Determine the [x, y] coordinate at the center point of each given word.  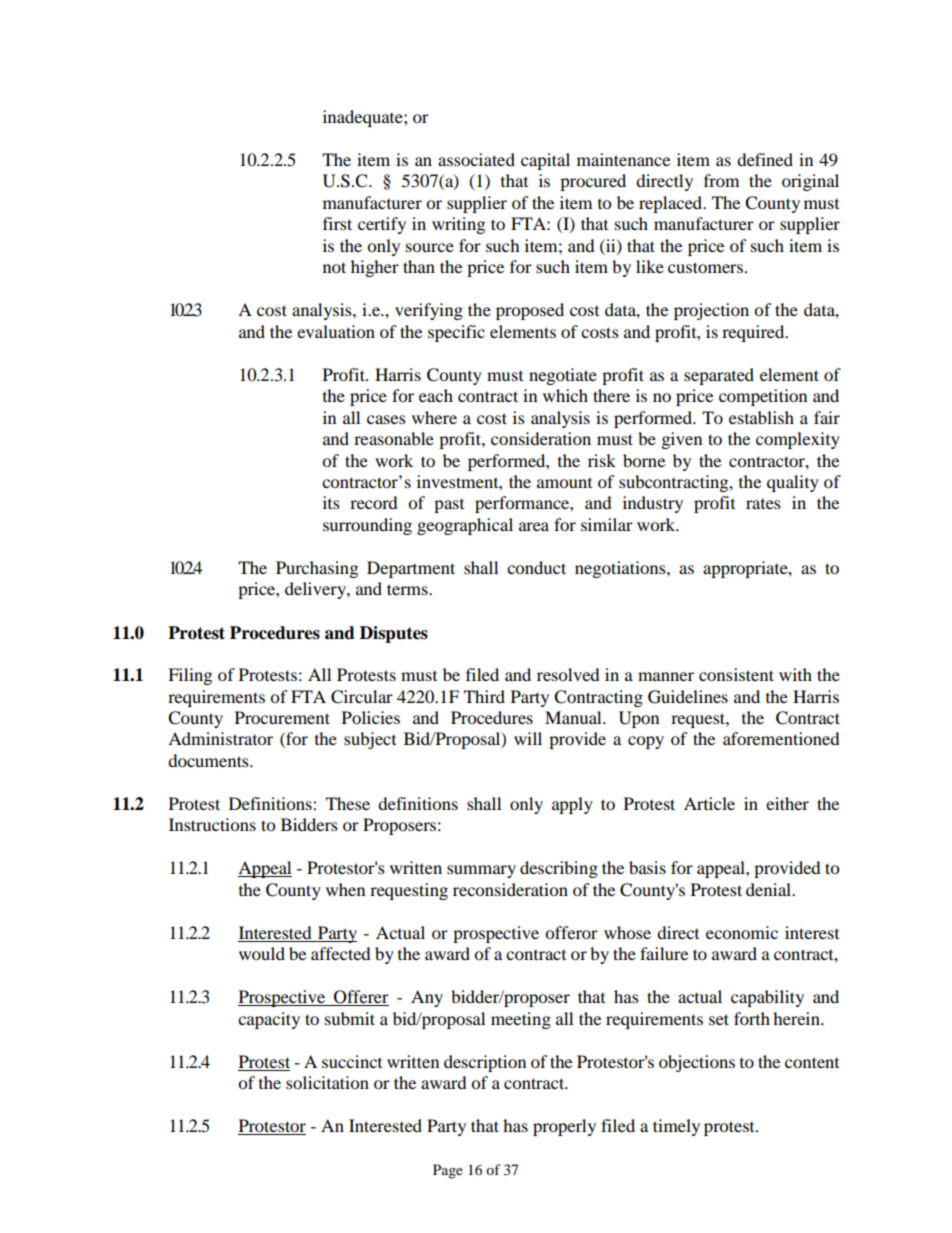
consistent [736, 674]
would [262, 953]
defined [765, 159]
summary [481, 871]
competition [763, 397]
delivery [316, 590]
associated [476, 159]
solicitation [327, 1082]
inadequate [364, 118]
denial [770, 889]
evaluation [336, 331]
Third [484, 696]
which [565, 395]
